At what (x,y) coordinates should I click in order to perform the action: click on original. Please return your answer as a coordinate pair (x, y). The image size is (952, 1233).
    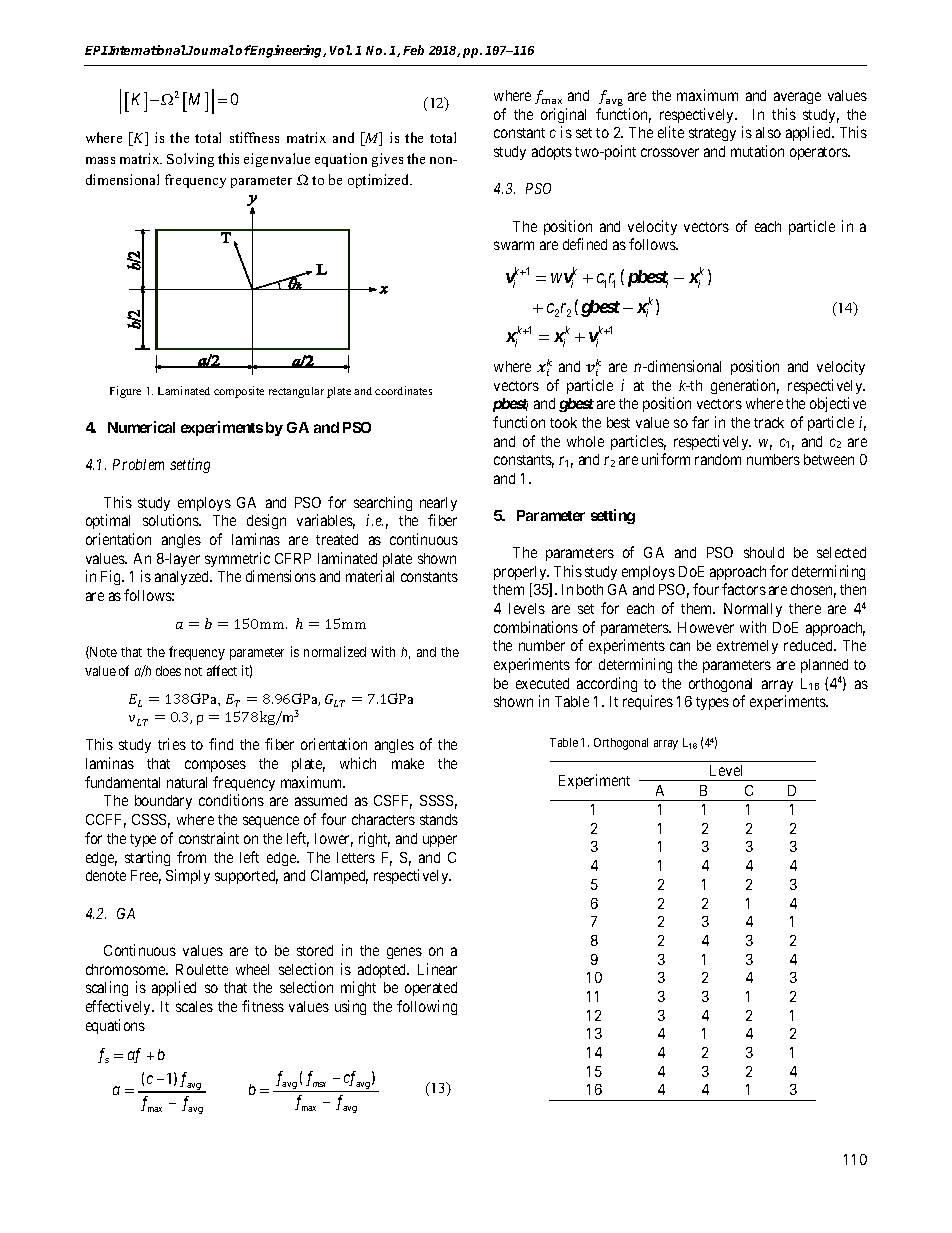
    Looking at the image, I should click on (563, 115).
